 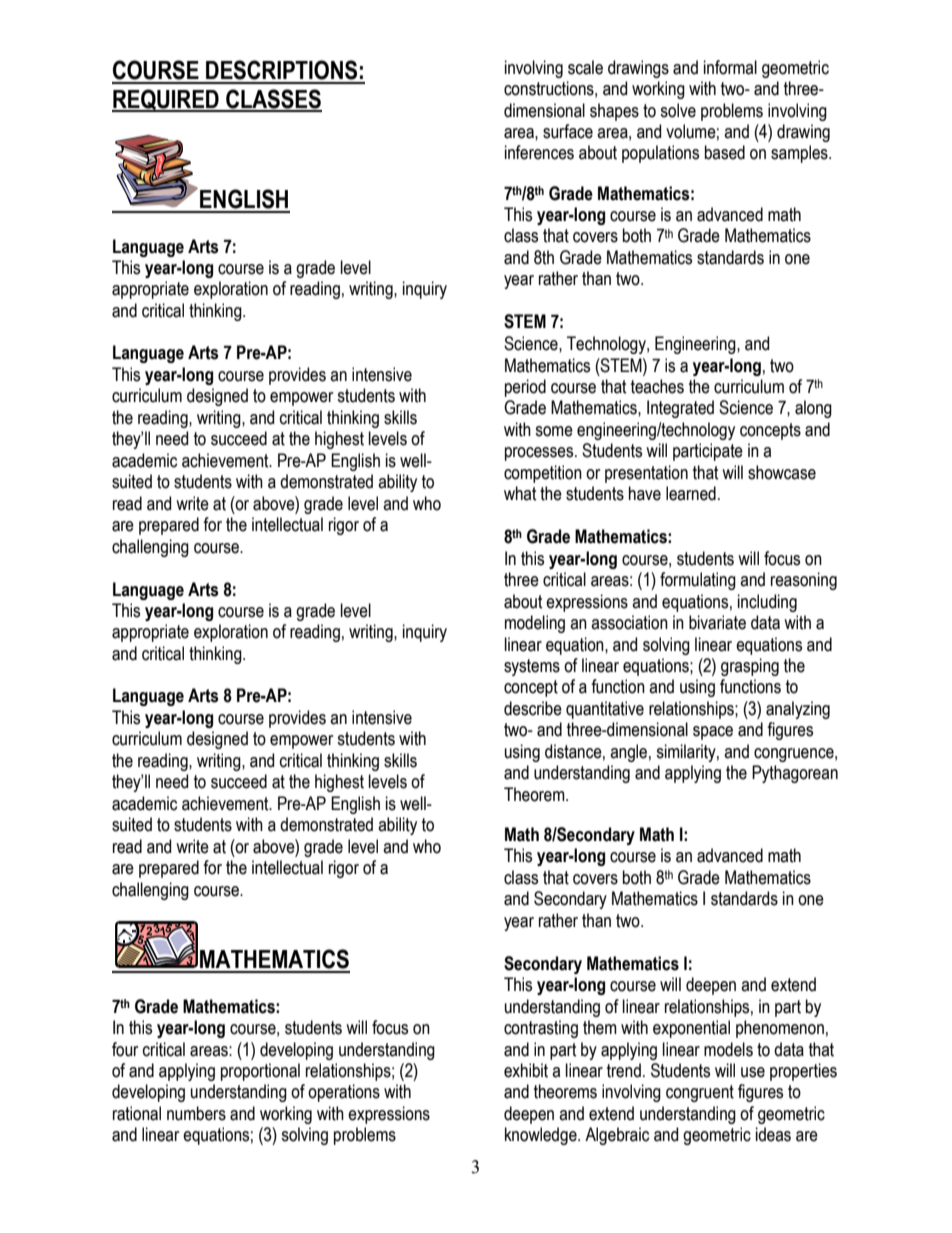 I want to click on congruent, so click(x=700, y=1093).
